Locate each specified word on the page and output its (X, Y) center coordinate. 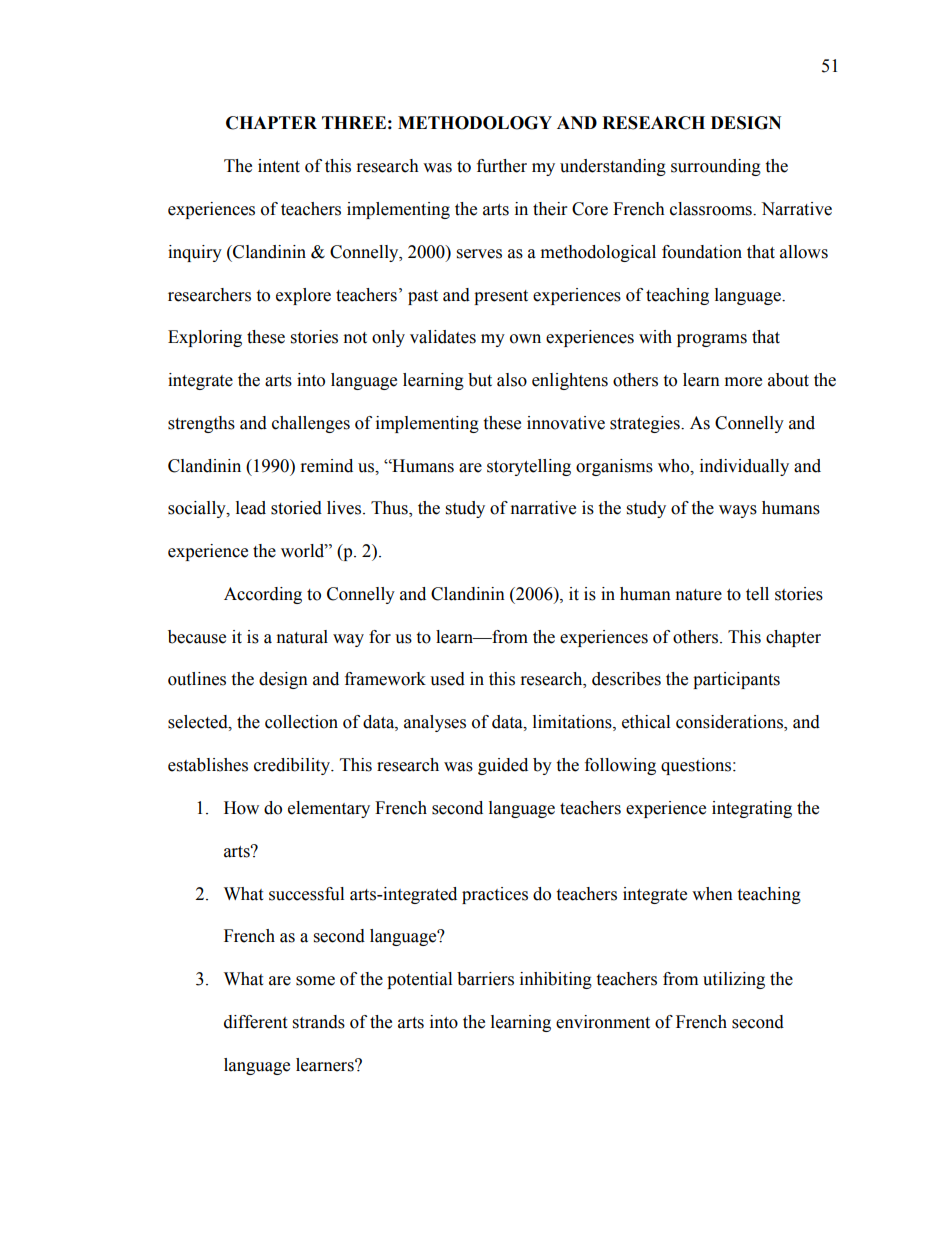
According (263, 595)
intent (279, 166)
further (502, 166)
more (743, 382)
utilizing (734, 980)
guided (503, 766)
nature (699, 595)
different (255, 1022)
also (512, 380)
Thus (390, 509)
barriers (485, 979)
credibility (293, 766)
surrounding (716, 167)
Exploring (205, 338)
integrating (752, 809)
